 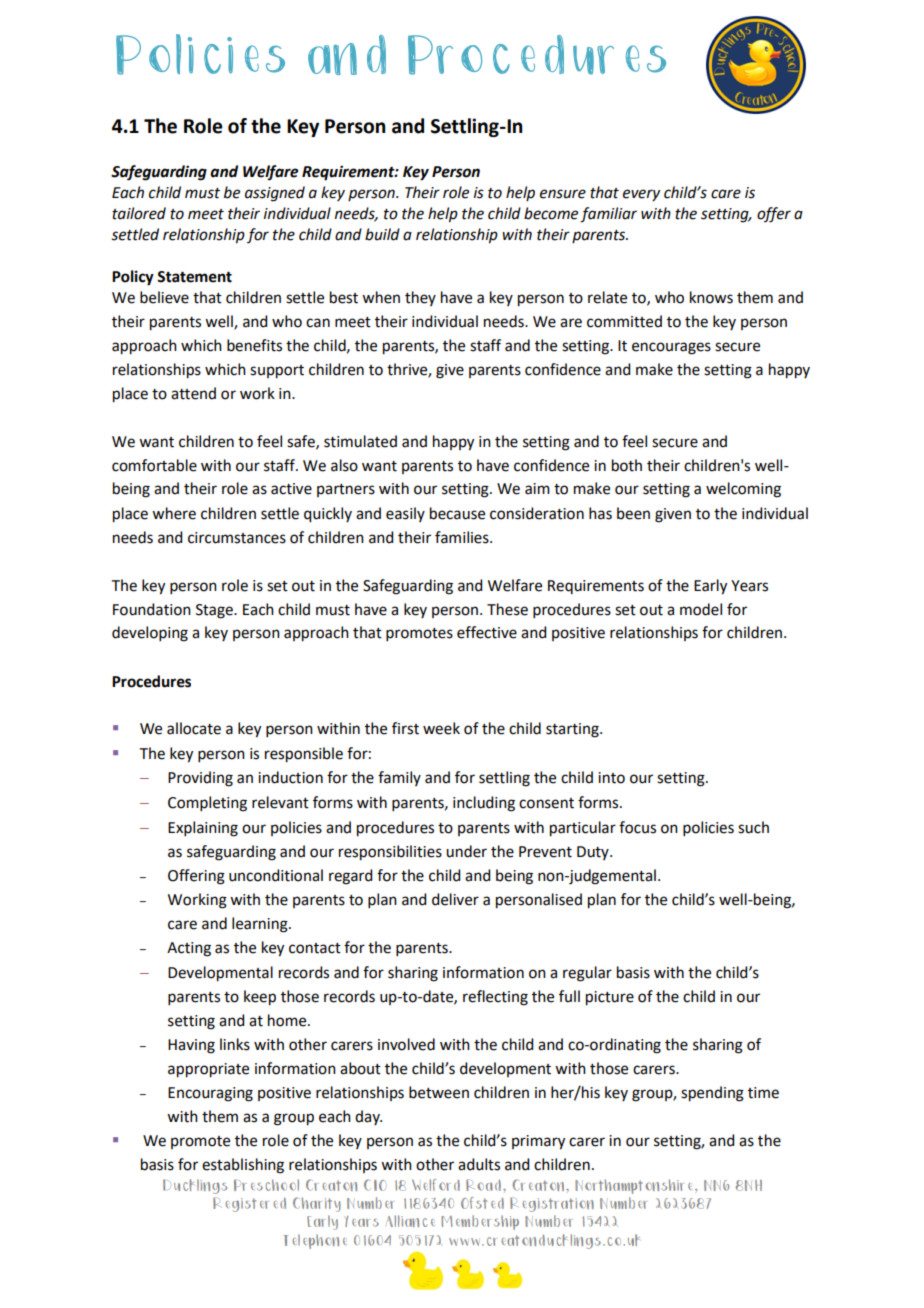 I want to click on Northamptonshire, so click(x=633, y=1186).
